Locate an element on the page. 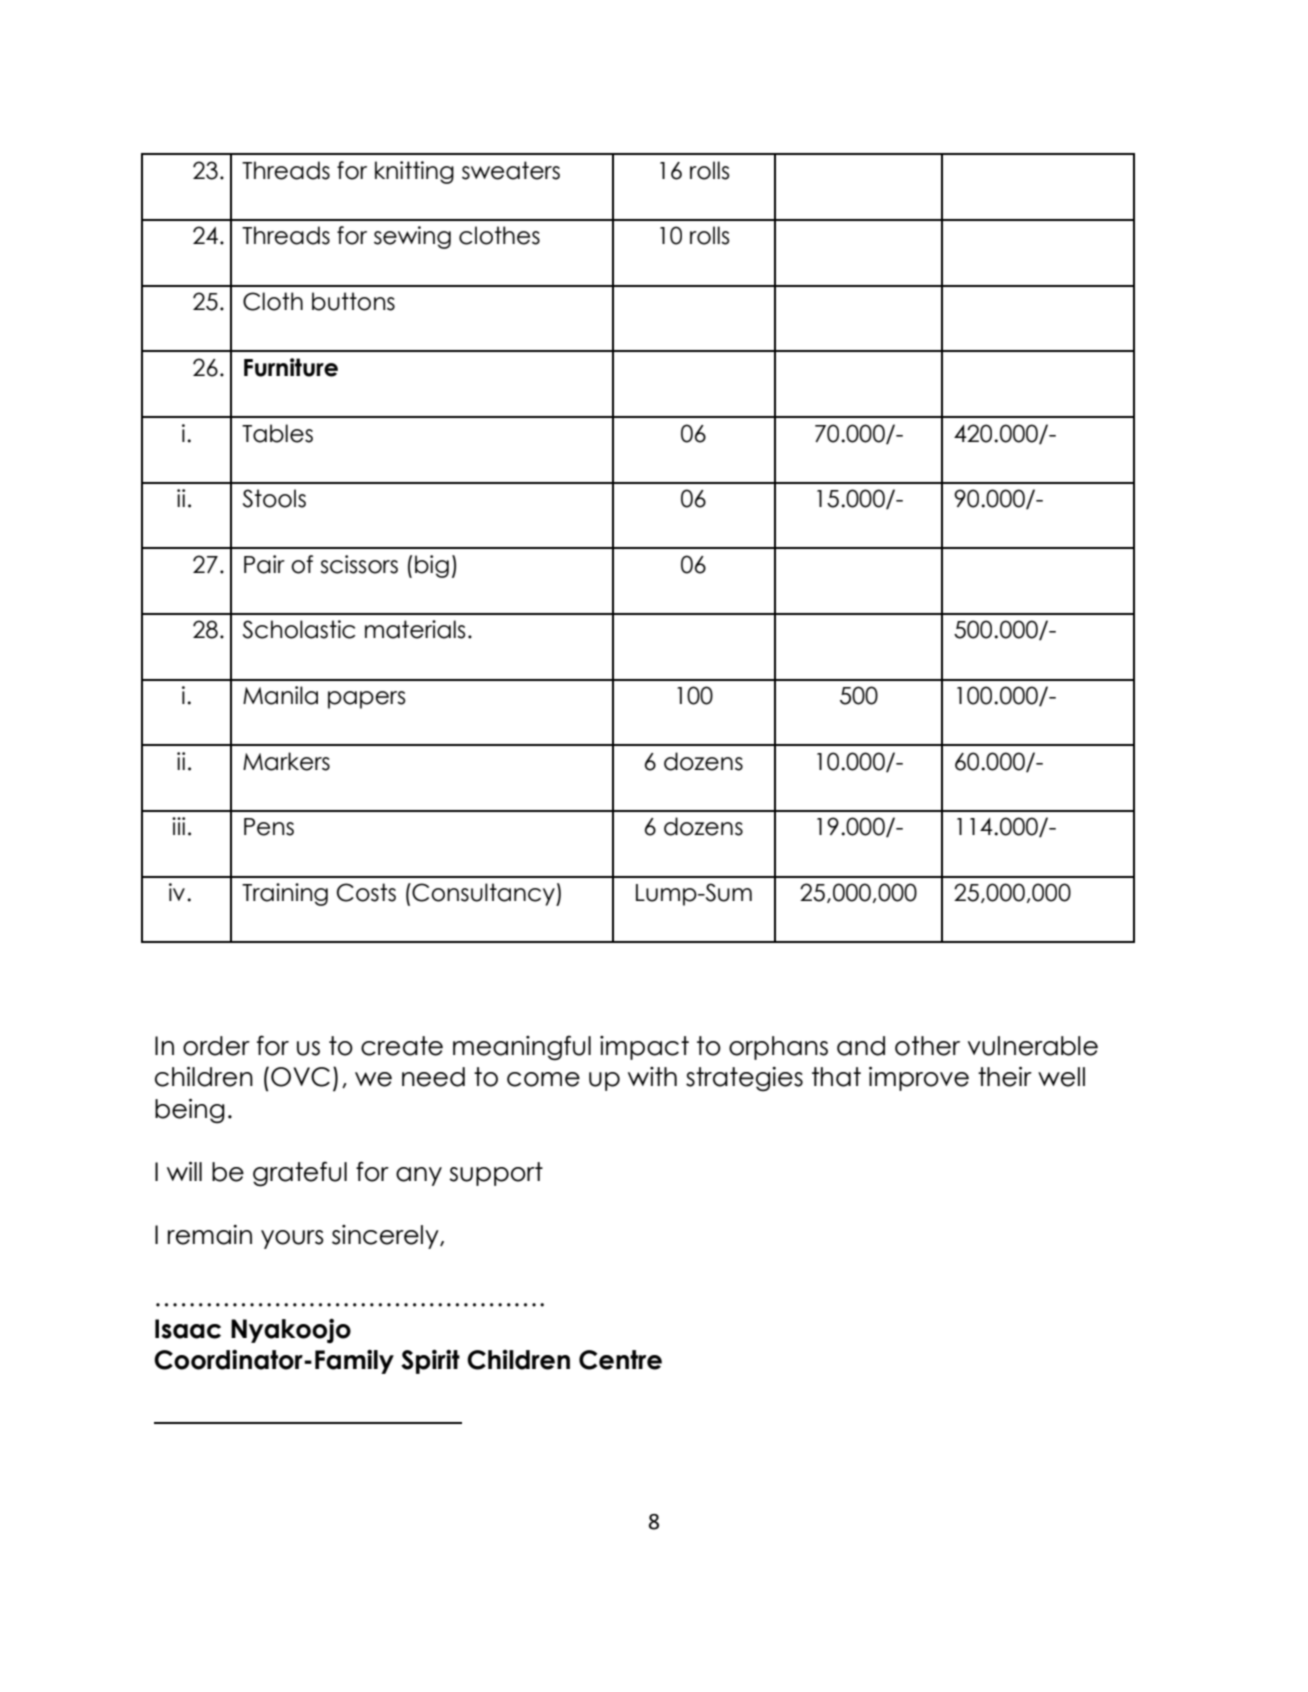 This image has width=1308, height=1692. Consultancy is located at coordinates (483, 894).
